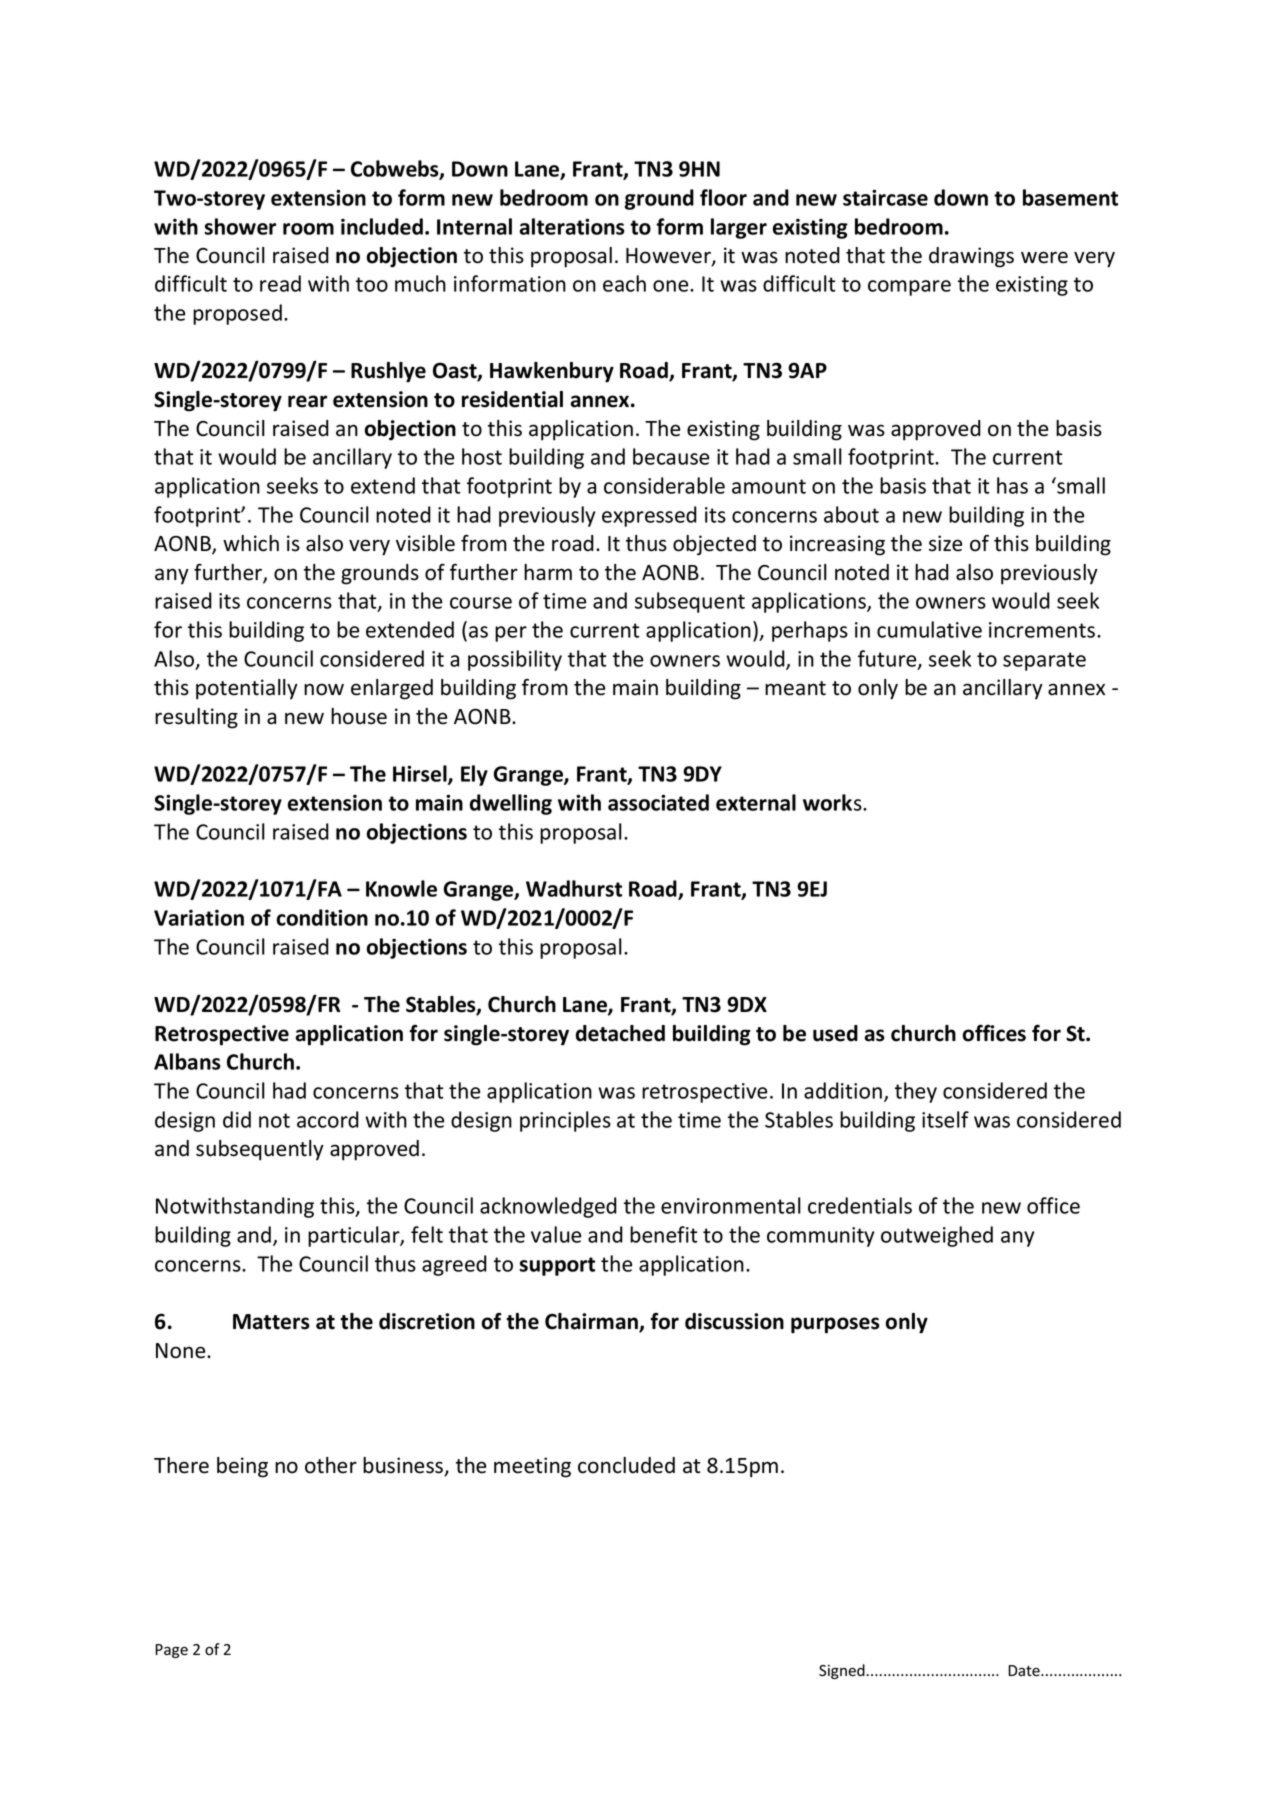 Image resolution: width=1277 pixels, height=1806 pixels. What do you see at coordinates (937, 1236) in the document?
I see `outweighed` at bounding box center [937, 1236].
